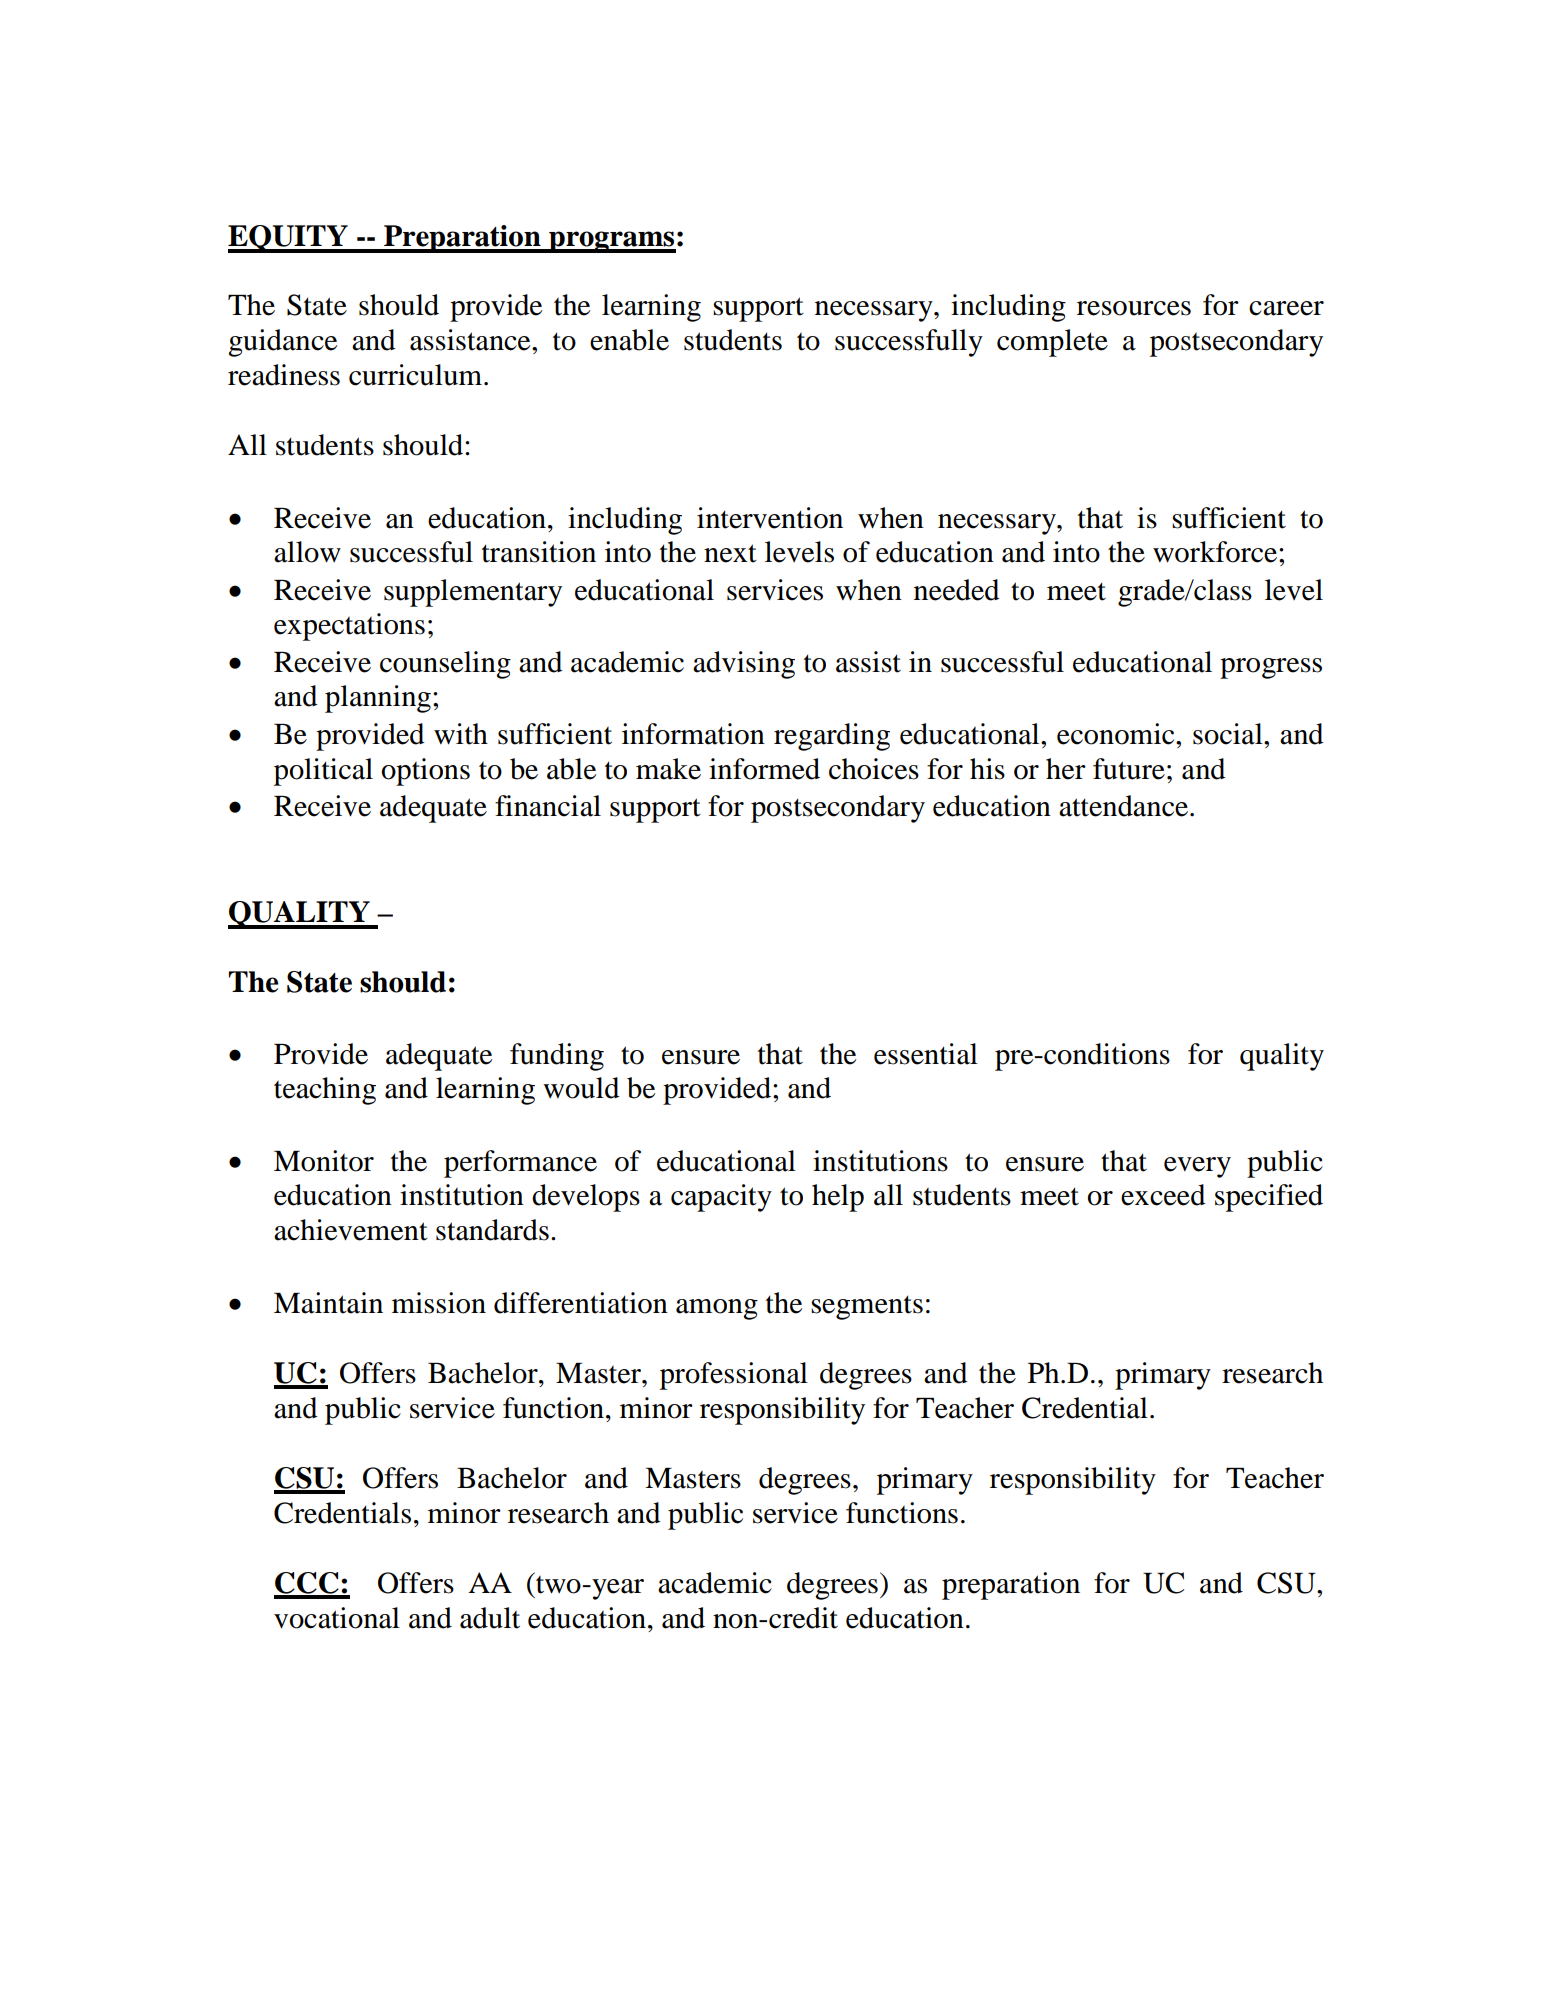 The width and height of the screenshot is (1552, 2009). What do you see at coordinates (1134, 308) in the screenshot?
I see `resources` at bounding box center [1134, 308].
